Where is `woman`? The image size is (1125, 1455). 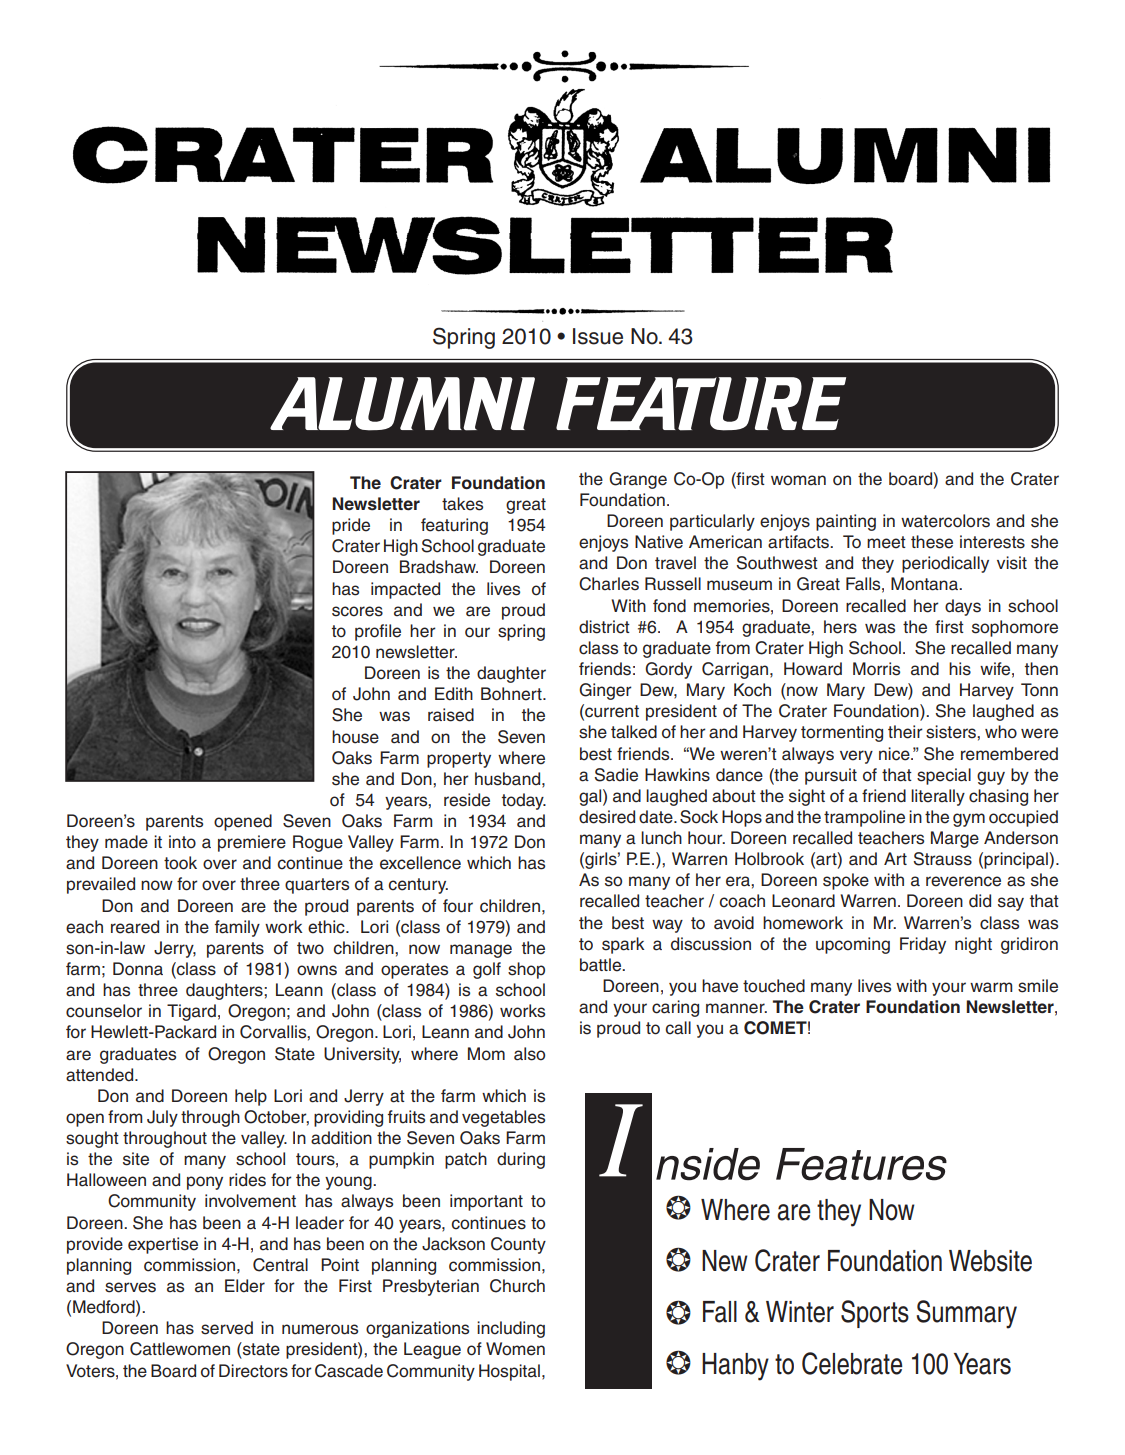
woman is located at coordinates (798, 480).
